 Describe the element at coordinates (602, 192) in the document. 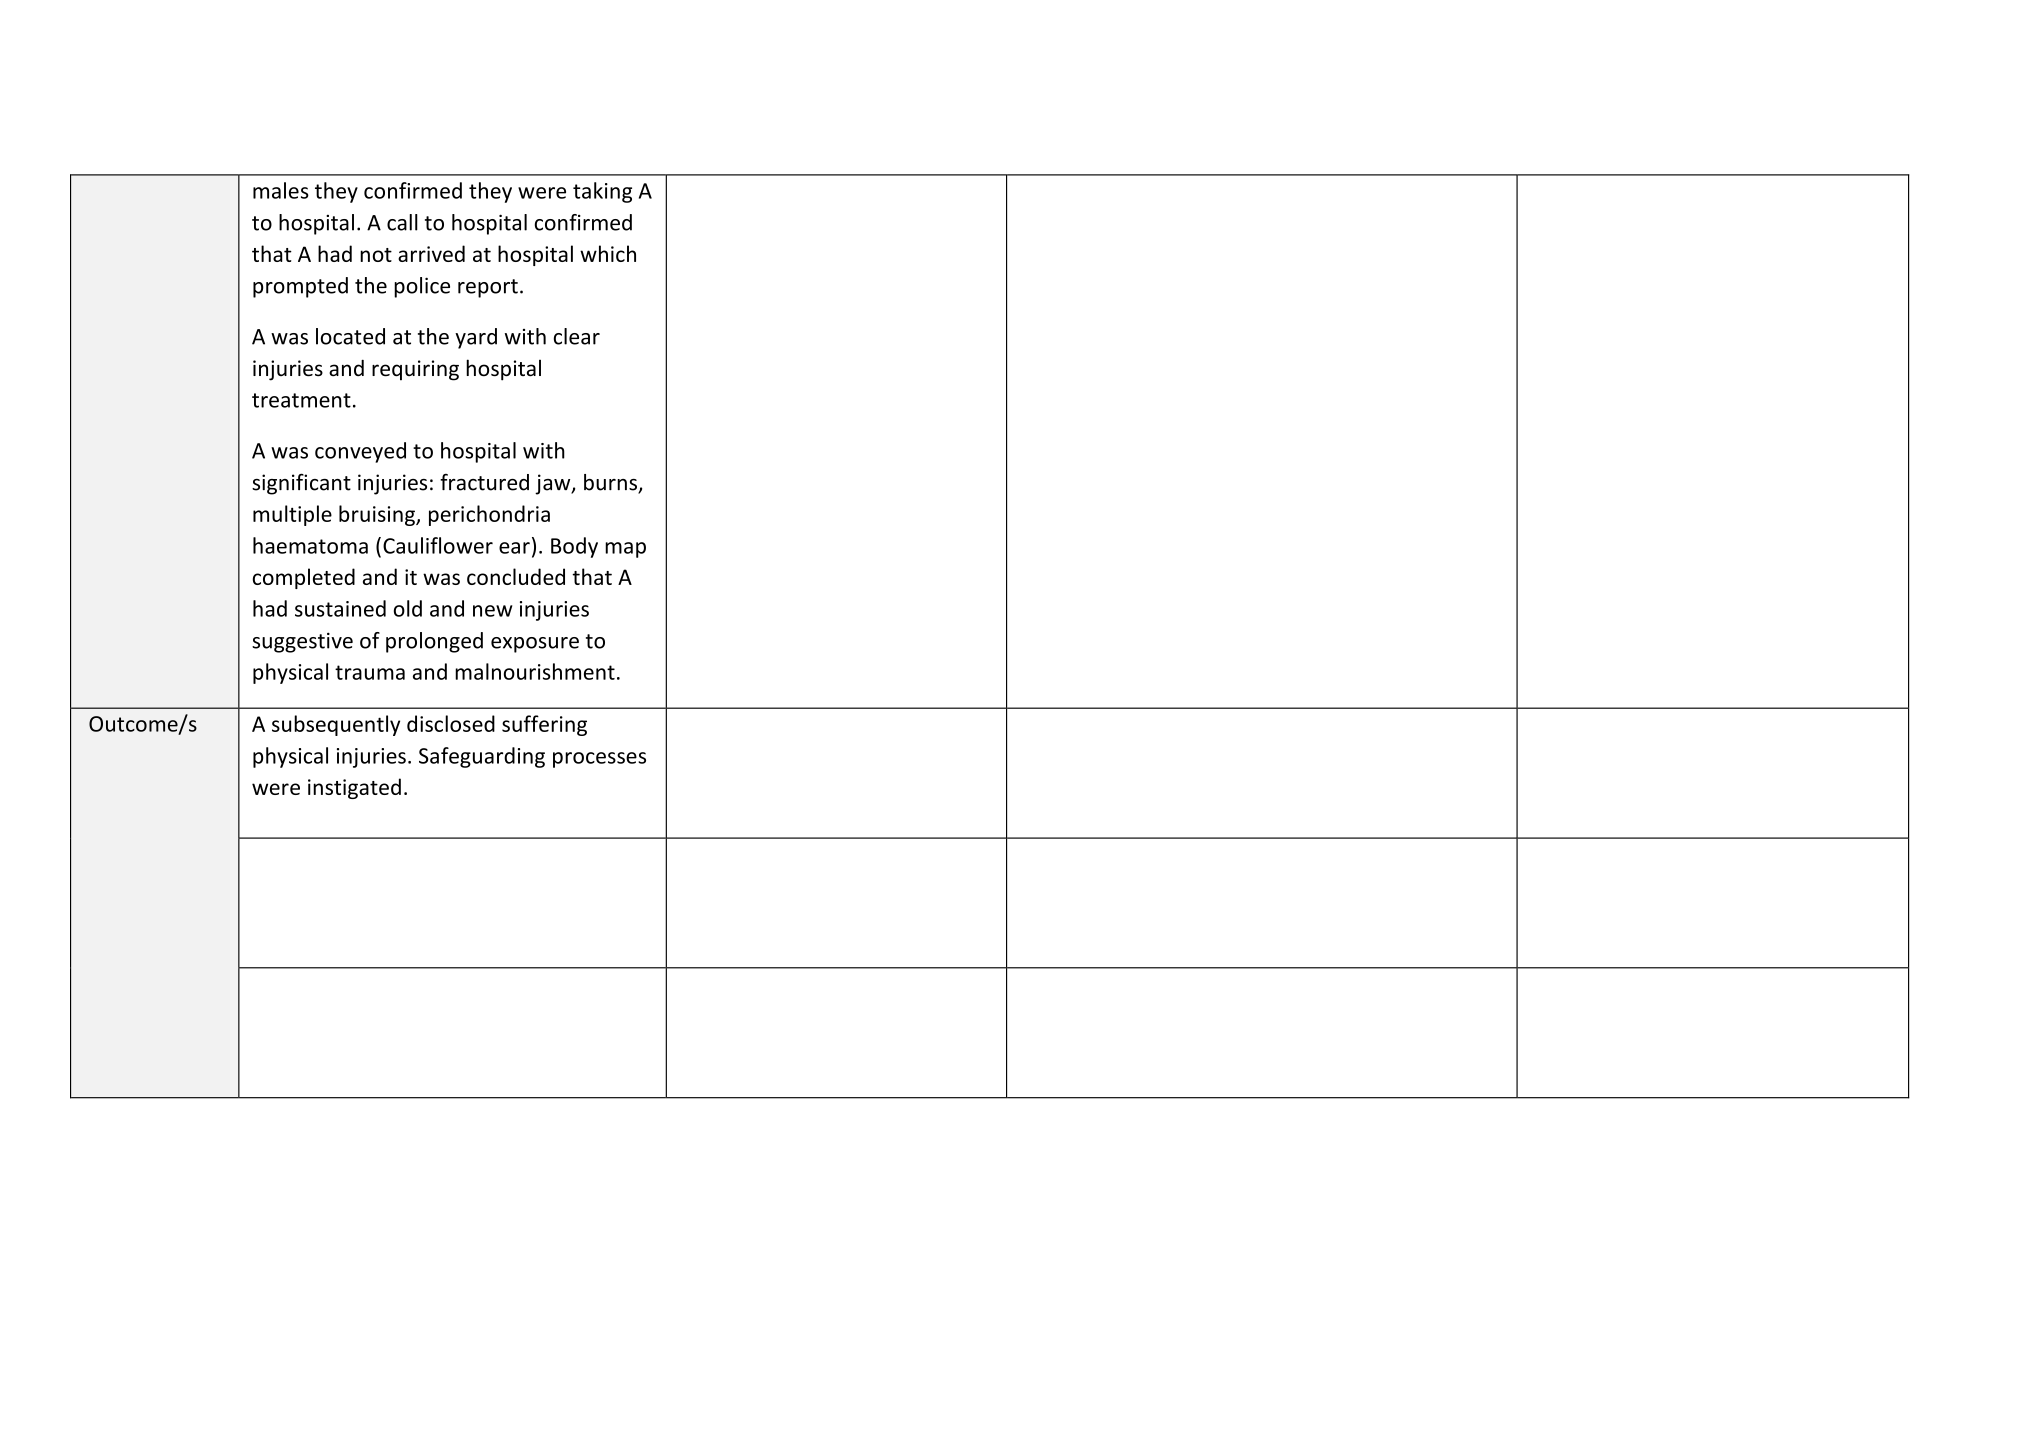

I see `taking` at that location.
